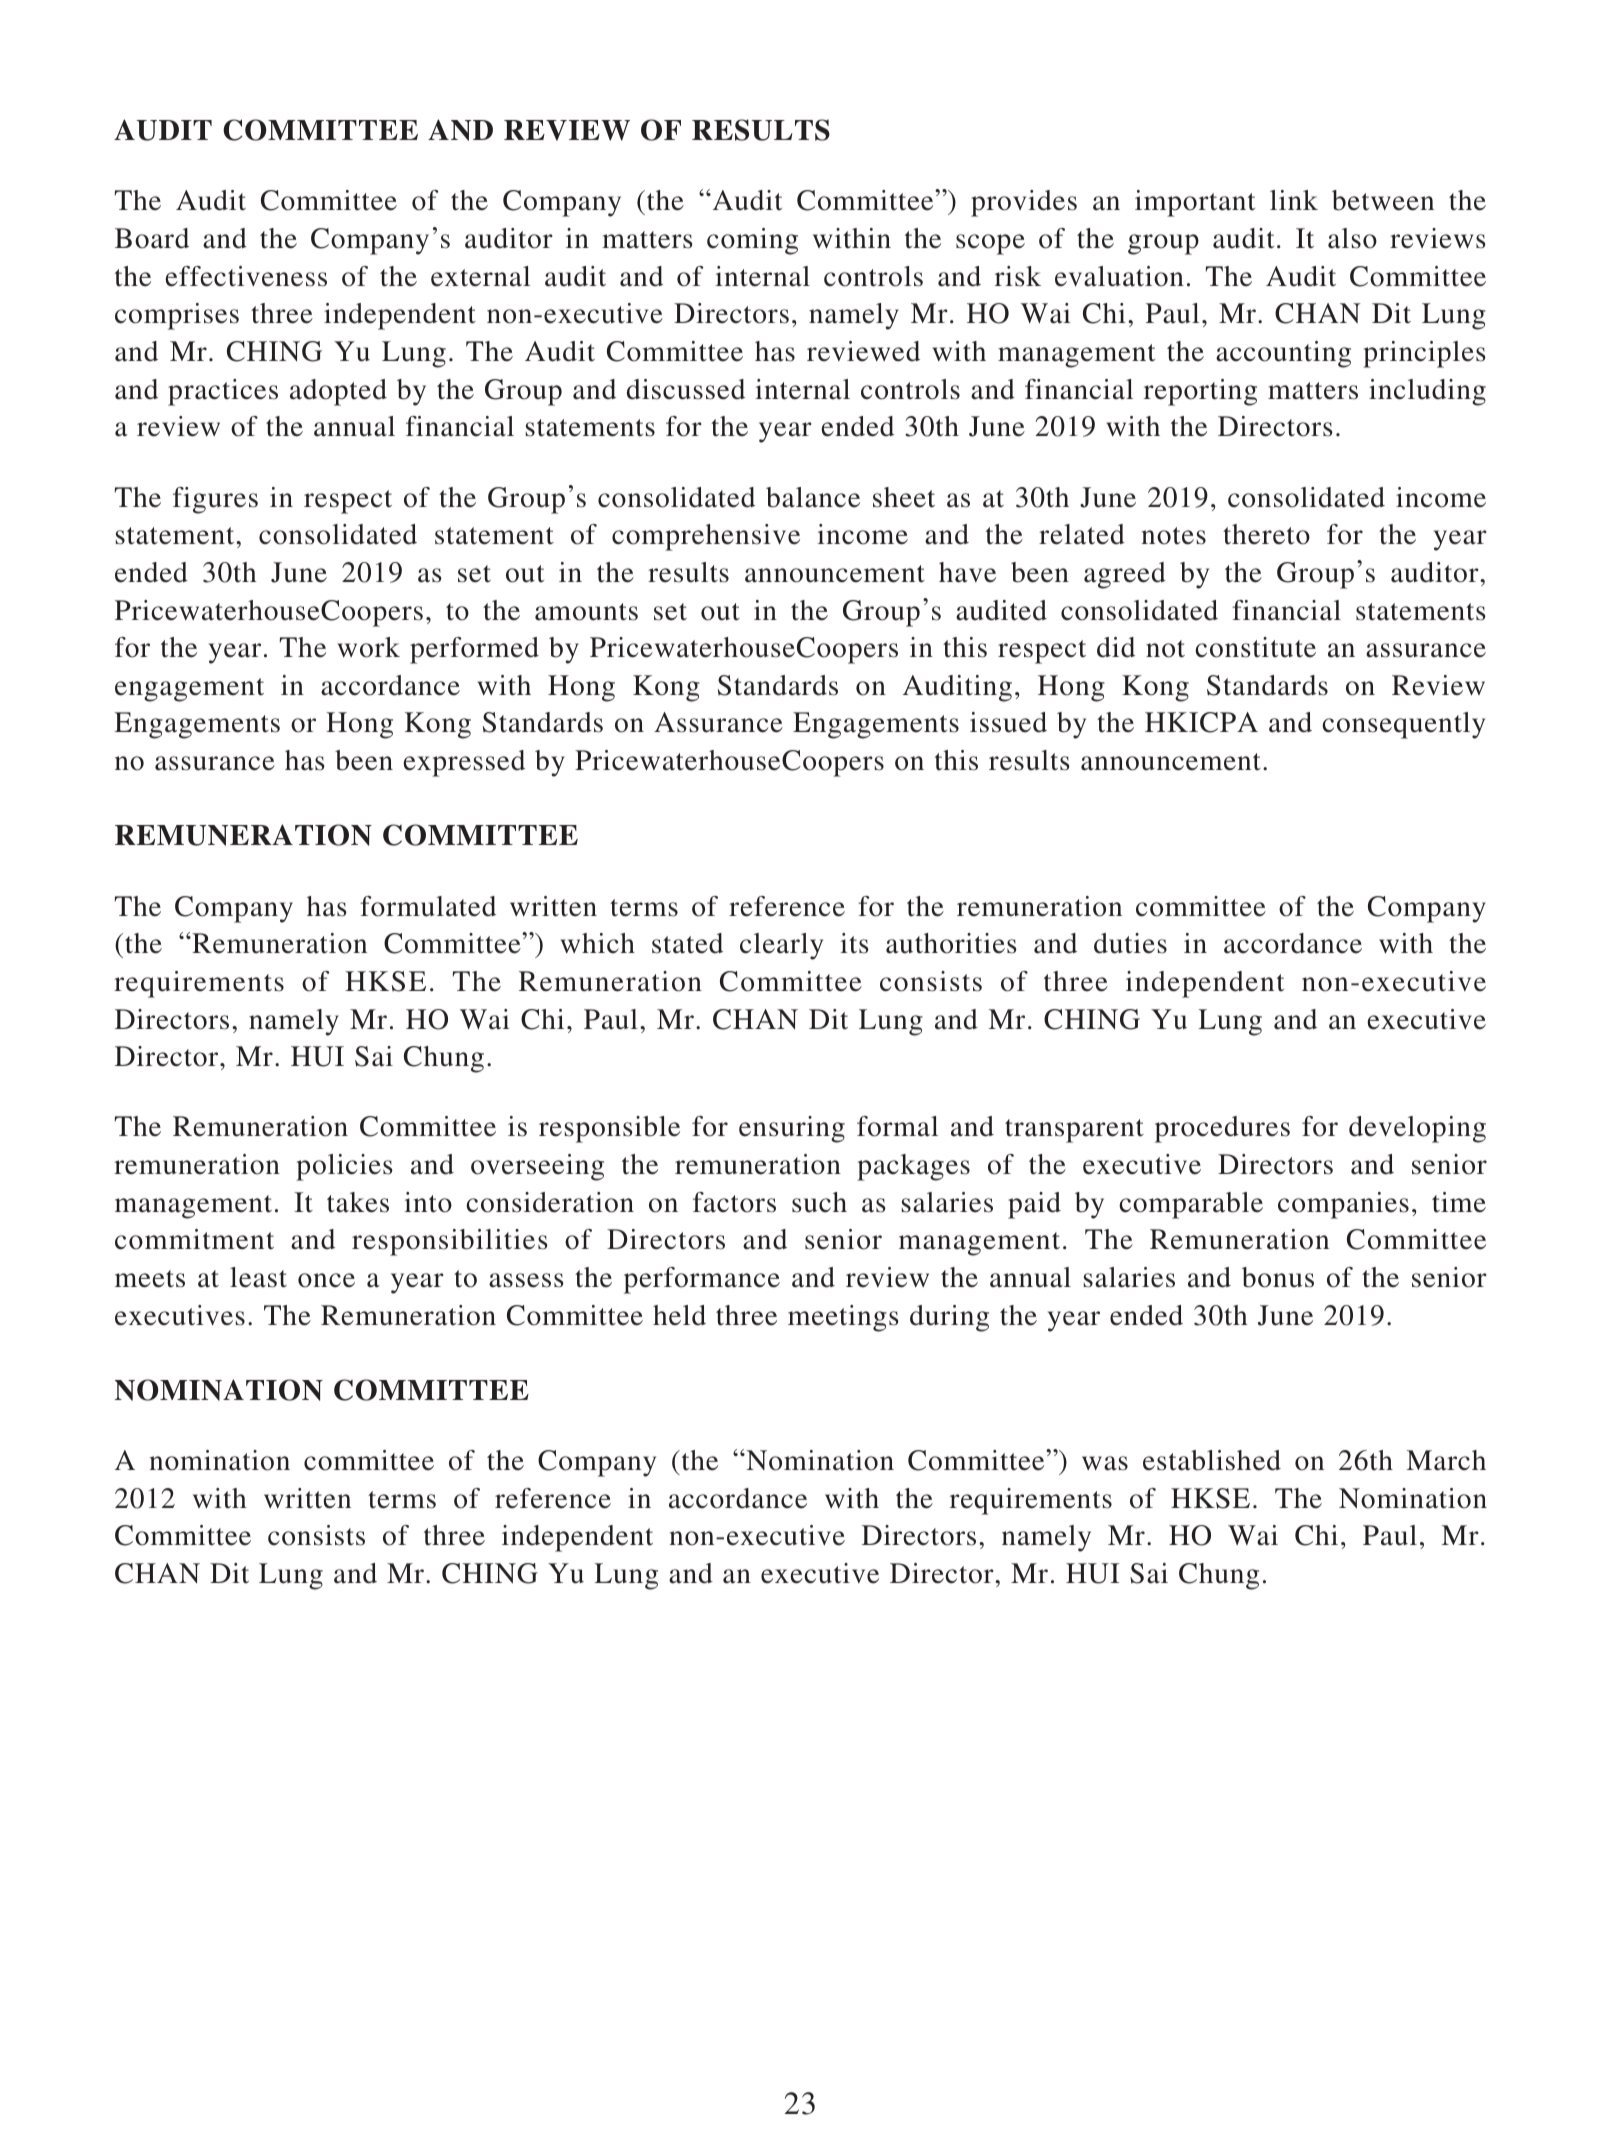 This screenshot has width=1601, height=2134. Describe the element at coordinates (781, 946) in the screenshot. I see `clearly` at that location.
